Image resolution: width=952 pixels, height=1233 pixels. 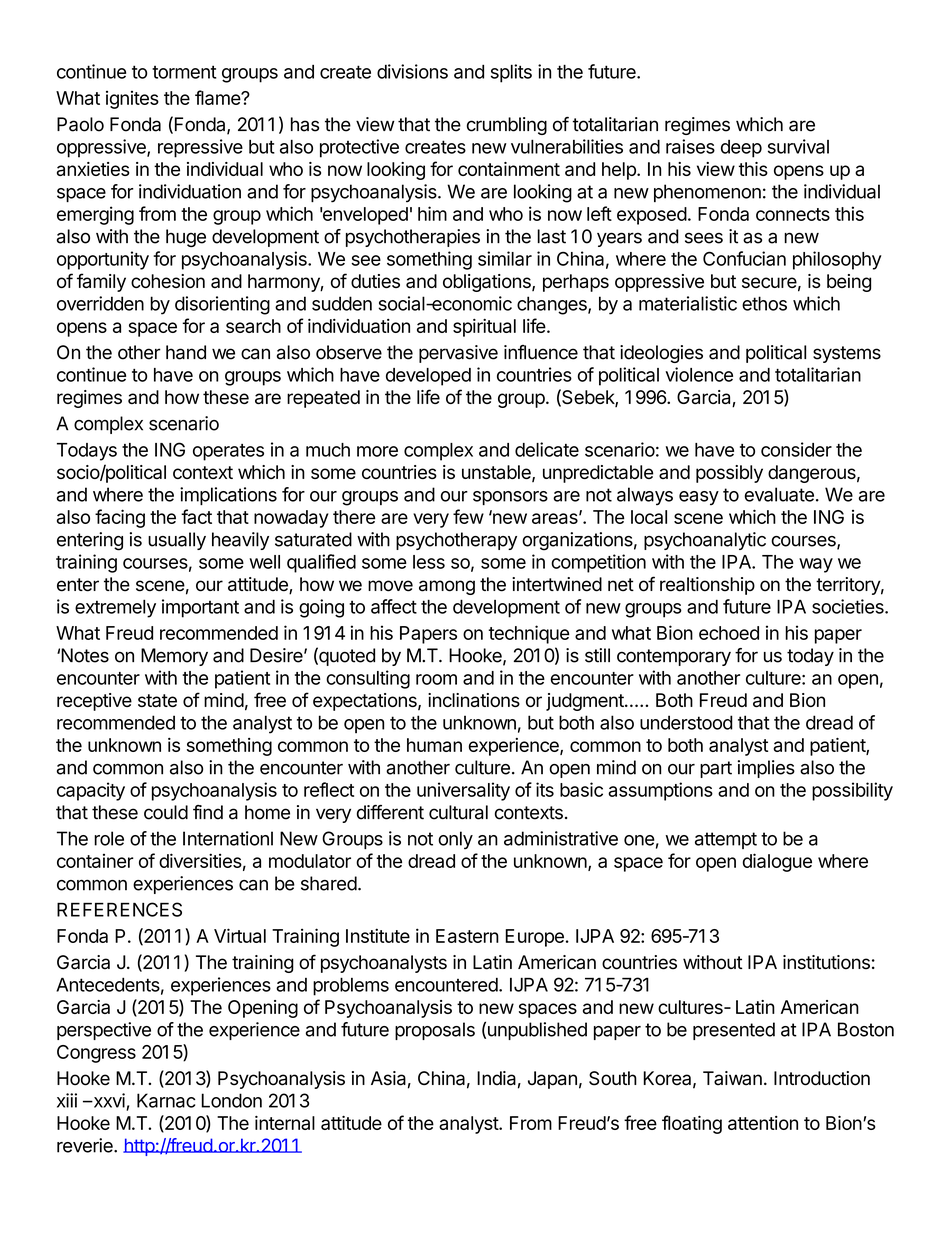 What do you see at coordinates (552, 1080) in the page?
I see `Japan` at bounding box center [552, 1080].
